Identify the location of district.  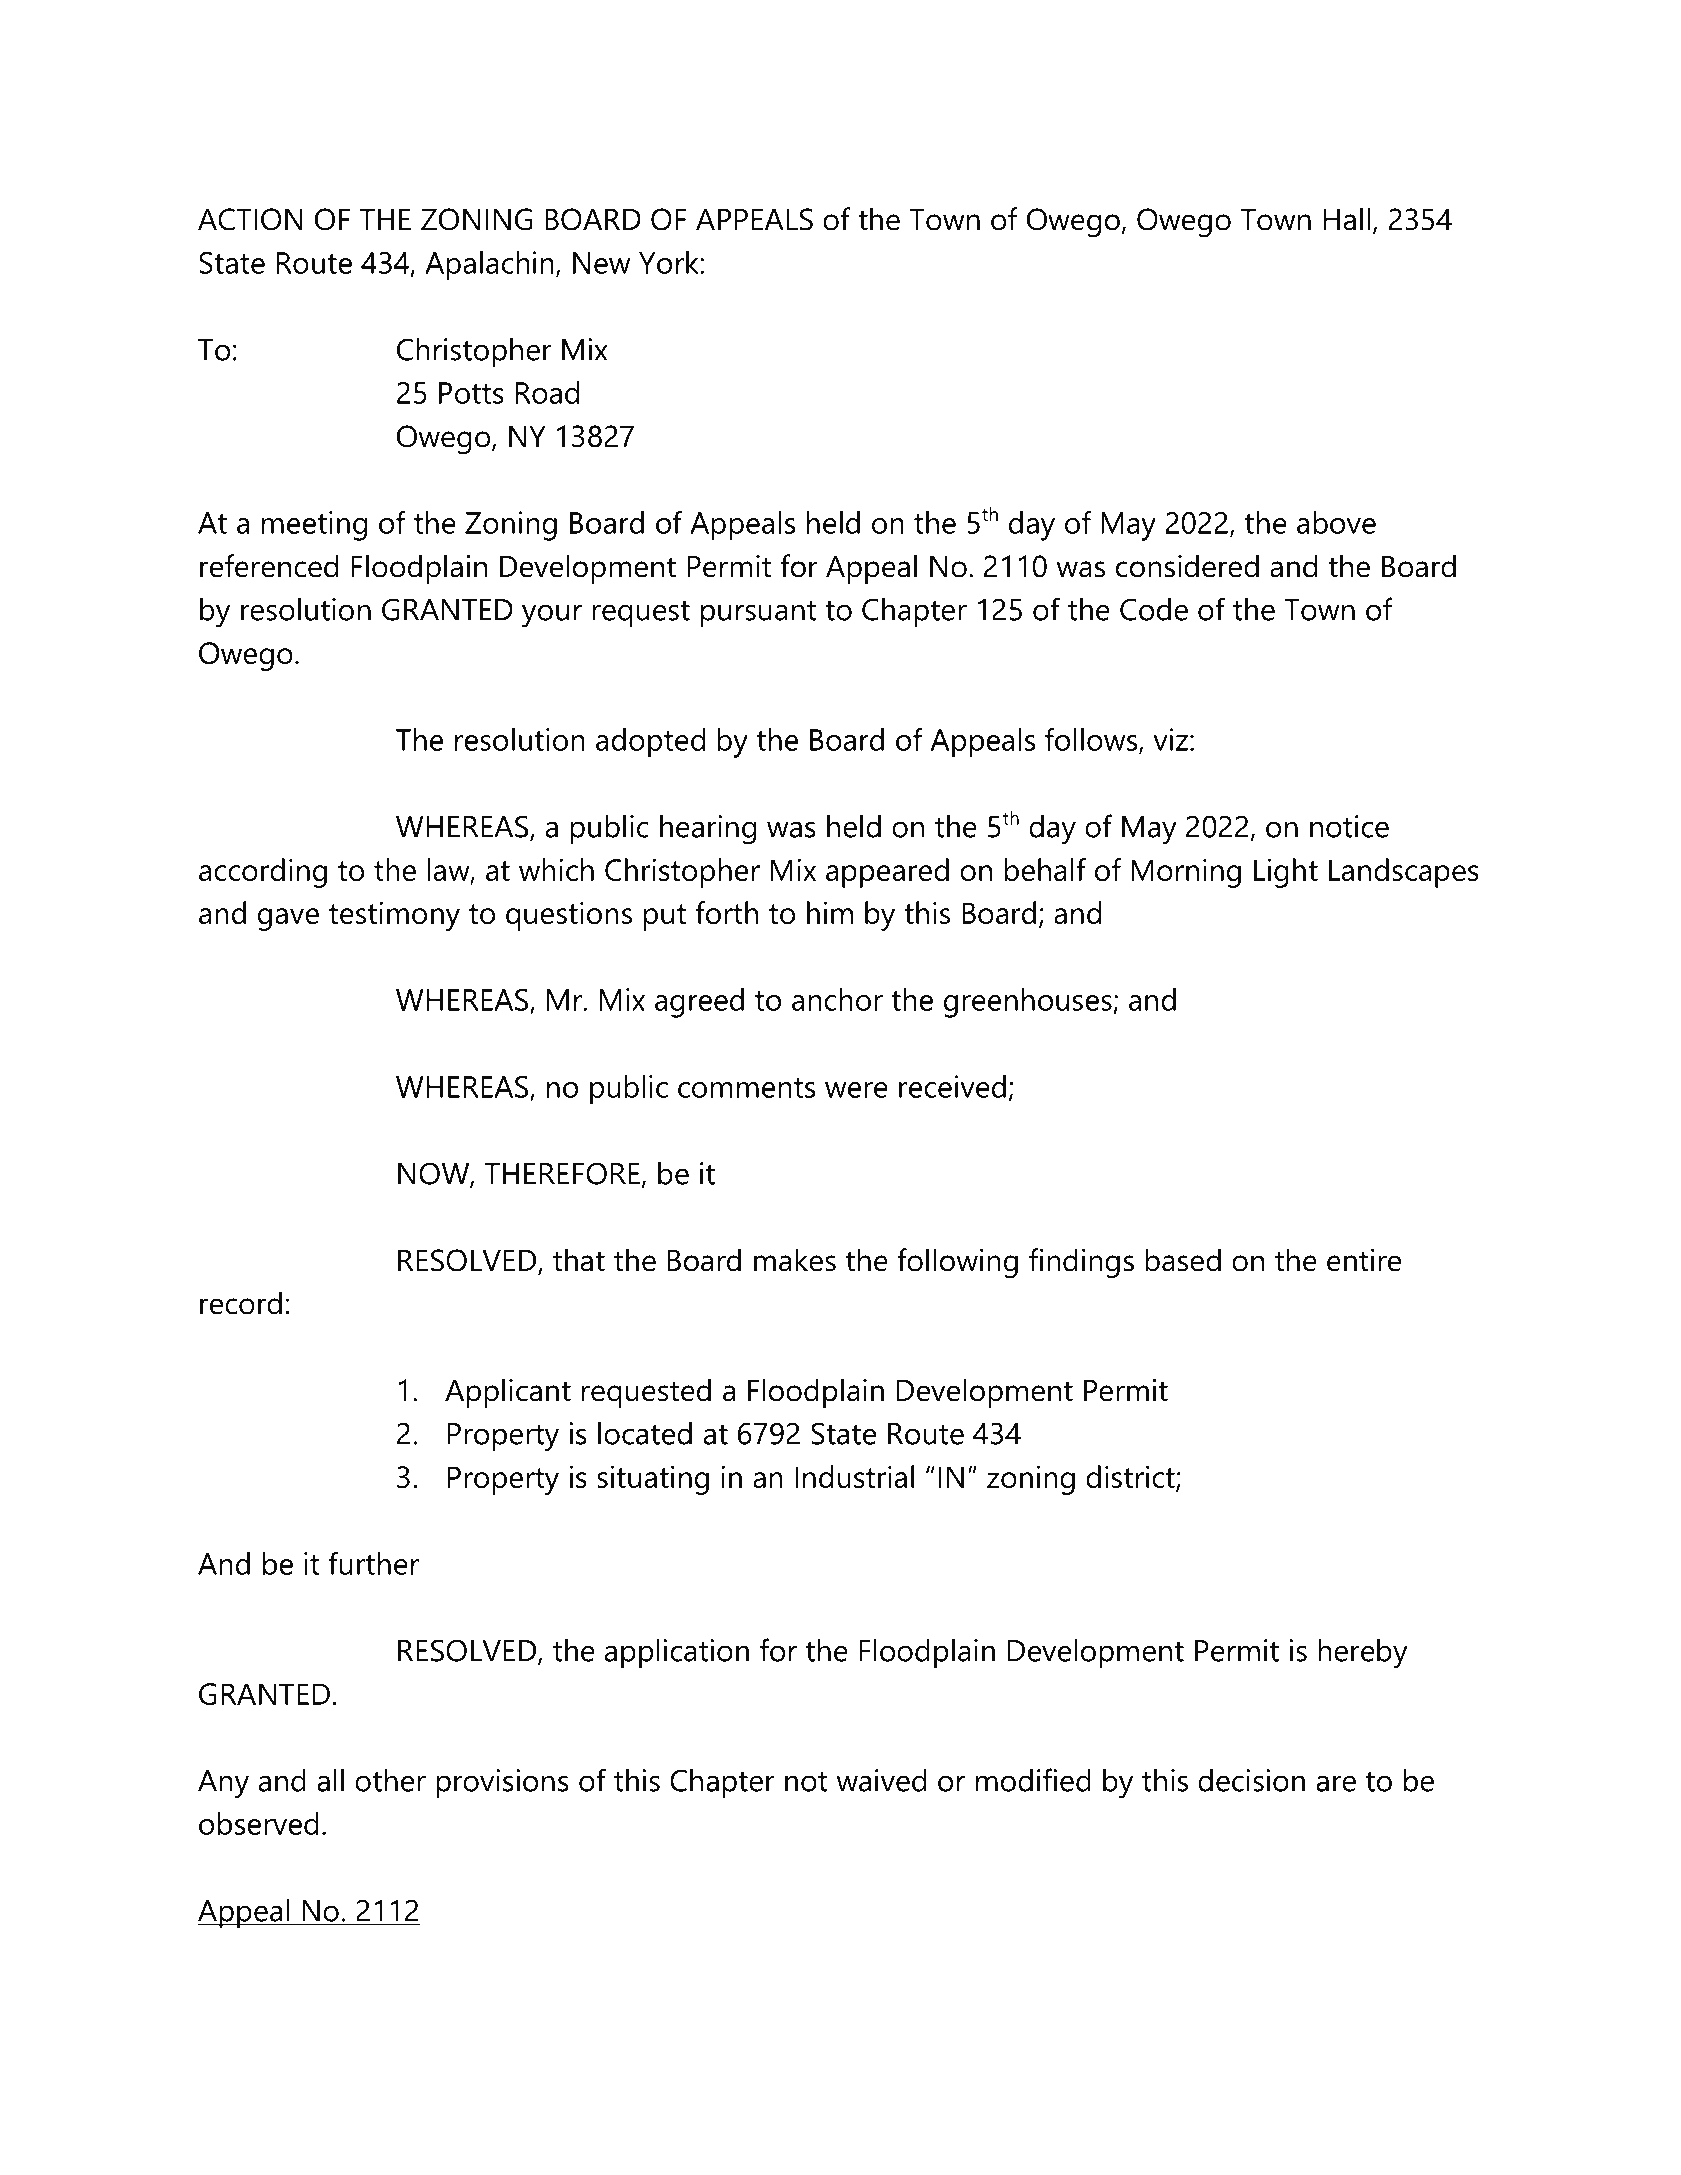
(1131, 1478).
